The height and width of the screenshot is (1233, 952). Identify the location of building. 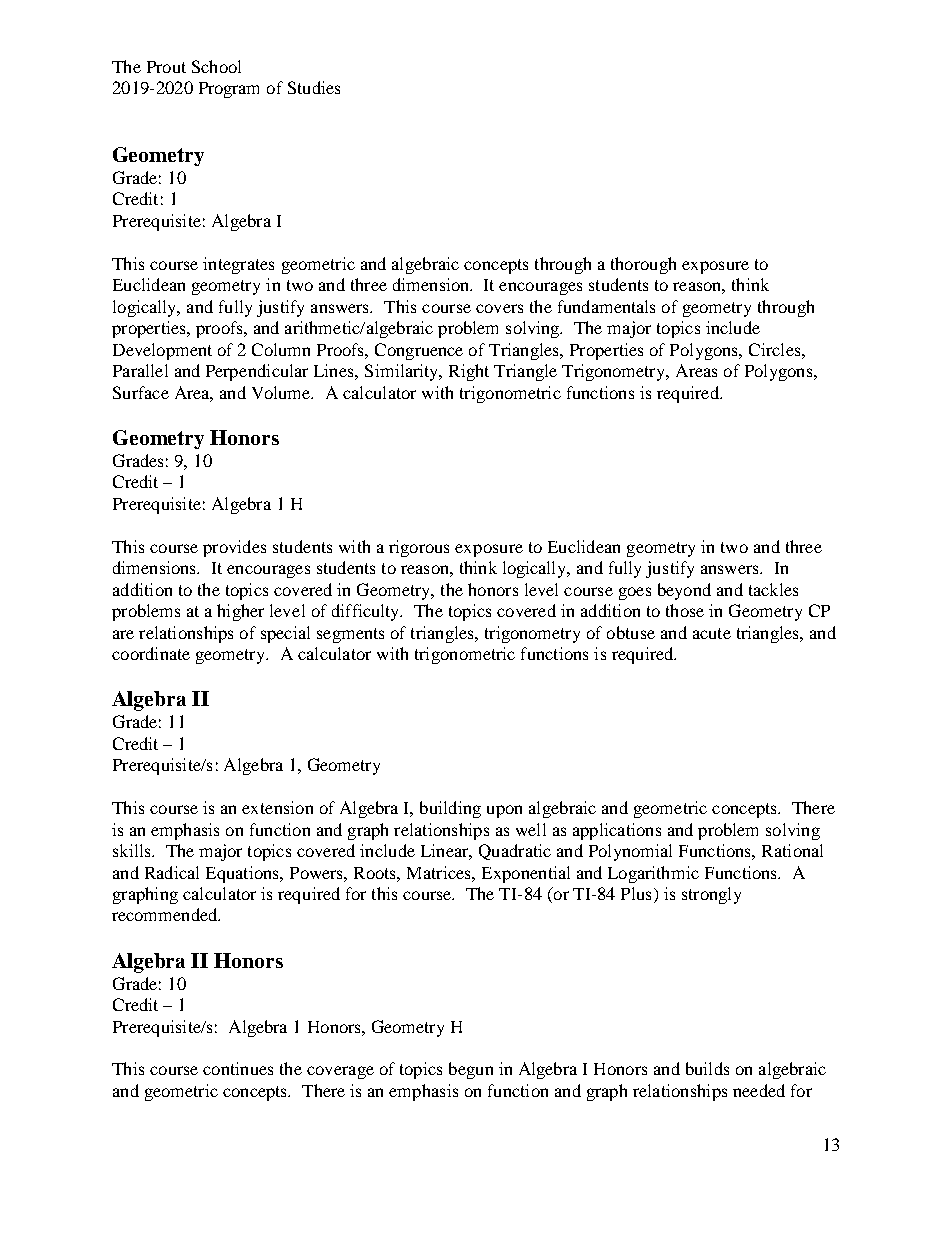
(450, 809).
